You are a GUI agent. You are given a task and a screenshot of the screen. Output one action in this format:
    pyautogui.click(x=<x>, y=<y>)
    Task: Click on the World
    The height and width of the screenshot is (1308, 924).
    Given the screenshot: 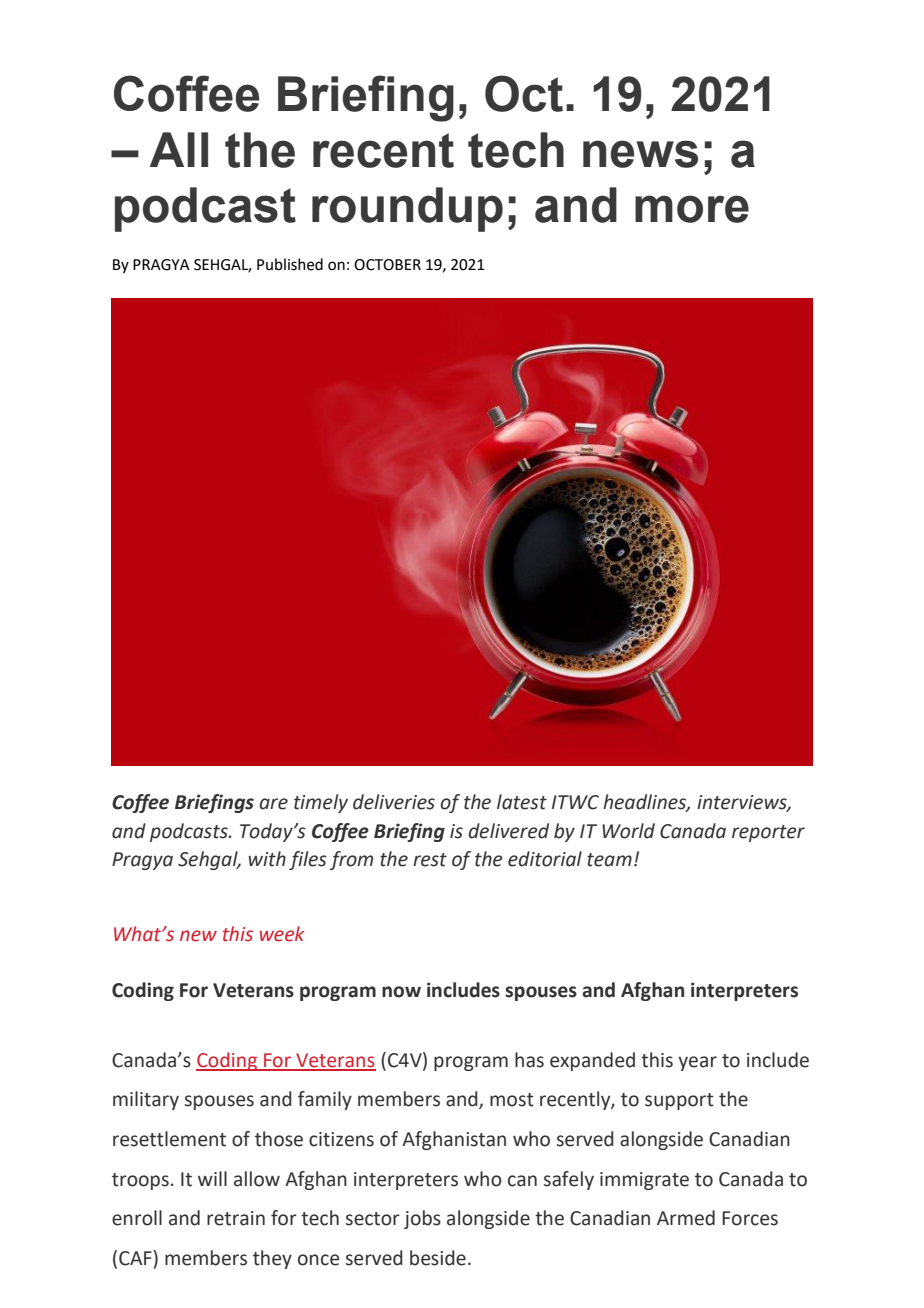 What is the action you would take?
    pyautogui.click(x=628, y=831)
